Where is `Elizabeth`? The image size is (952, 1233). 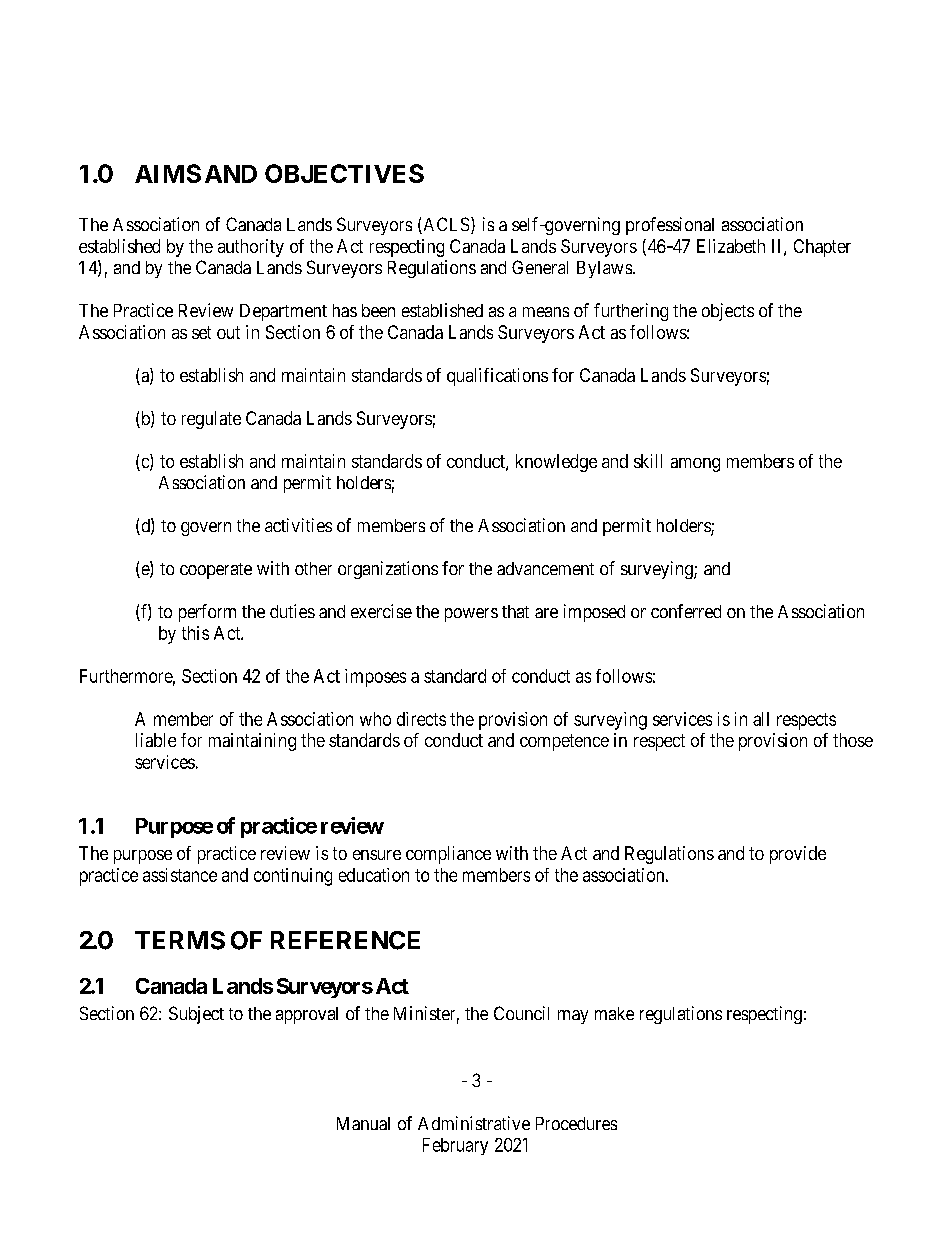
Elizabeth is located at coordinates (731, 246).
